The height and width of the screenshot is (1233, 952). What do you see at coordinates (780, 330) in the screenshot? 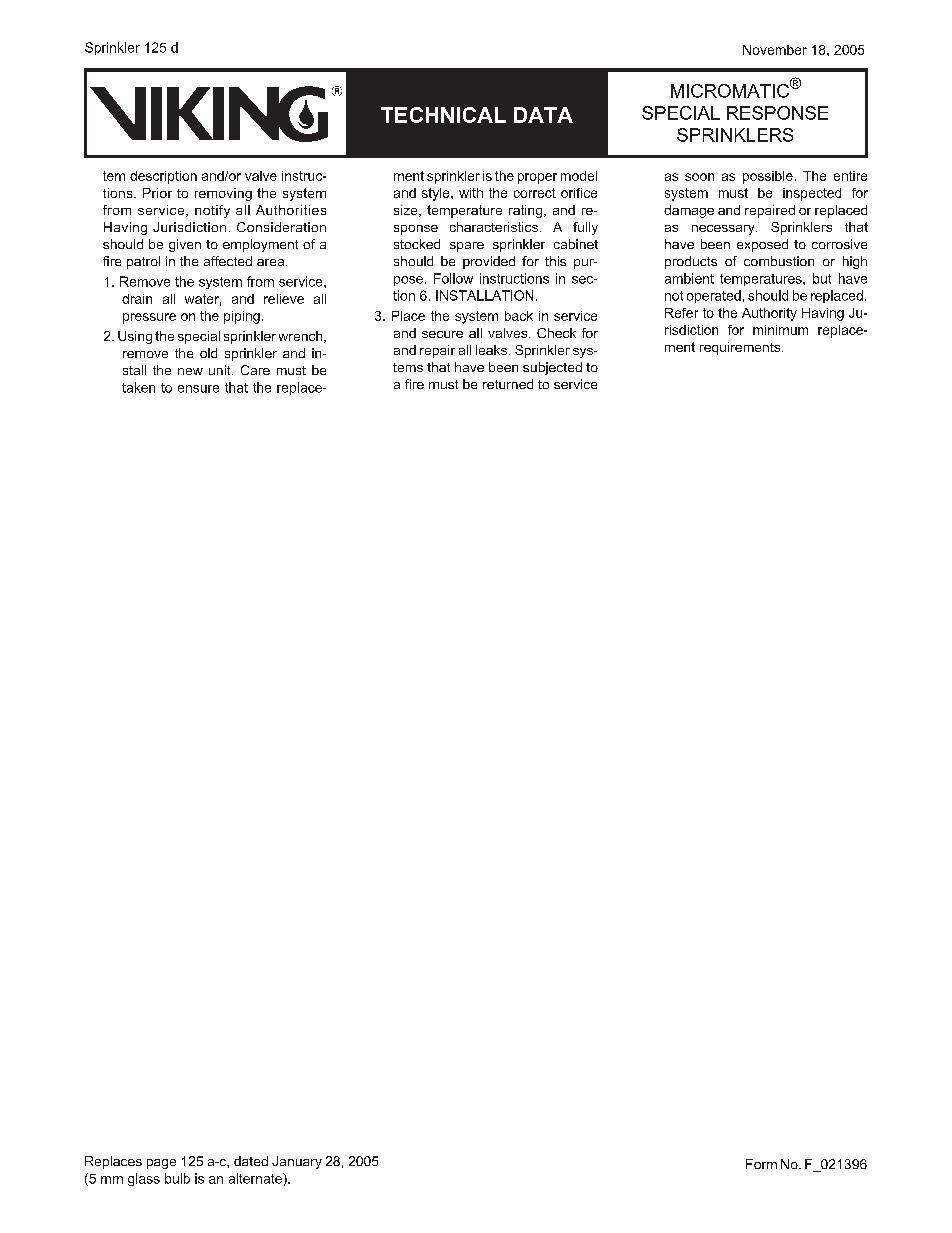
I see `minimum` at bounding box center [780, 330].
